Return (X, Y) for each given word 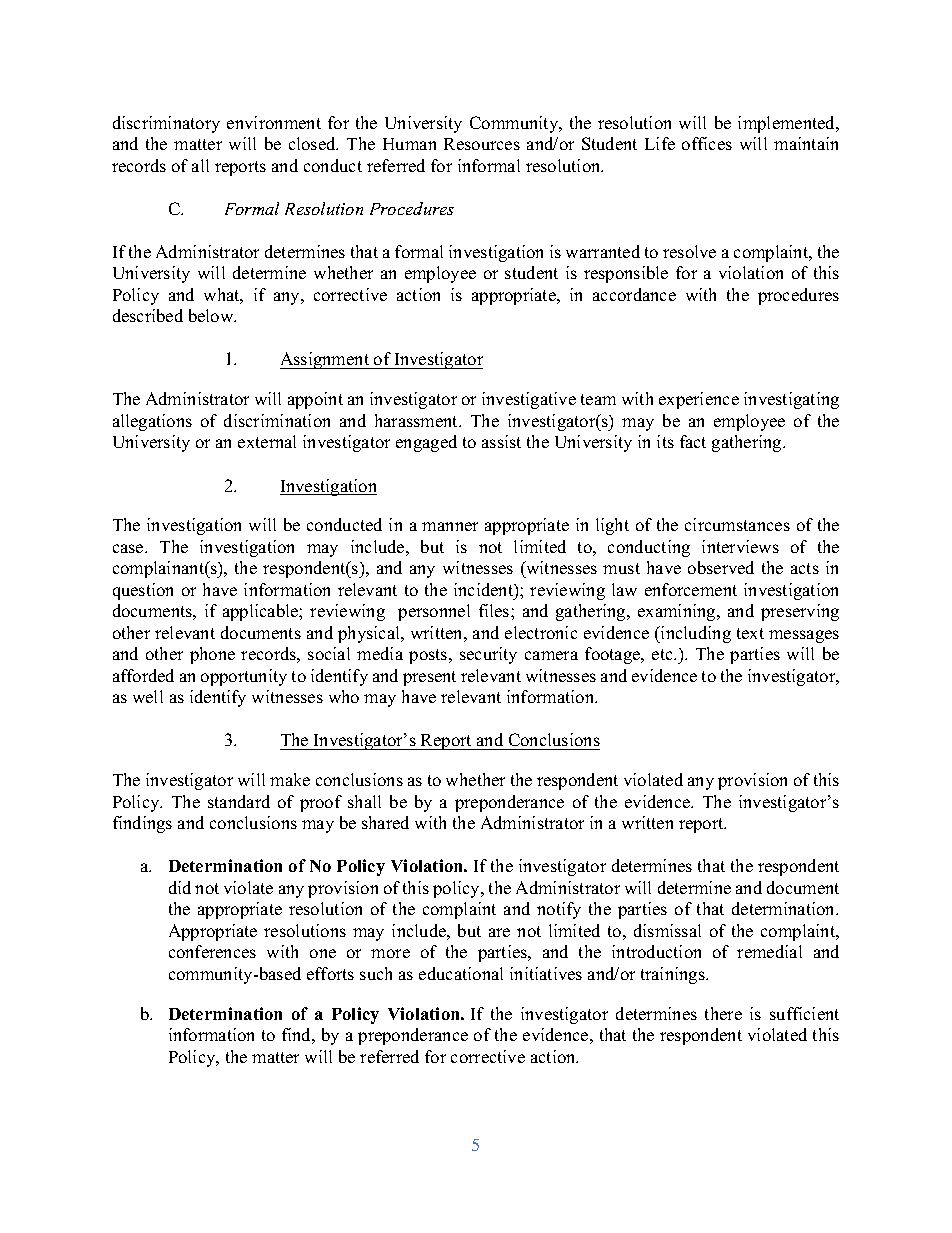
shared (385, 822)
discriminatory (166, 124)
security (488, 655)
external (267, 441)
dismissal (667, 930)
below (212, 315)
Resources (482, 144)
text (750, 633)
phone (212, 655)
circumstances (737, 524)
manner (450, 526)
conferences (212, 951)
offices (707, 143)
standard (239, 801)
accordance (634, 294)
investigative (529, 400)
